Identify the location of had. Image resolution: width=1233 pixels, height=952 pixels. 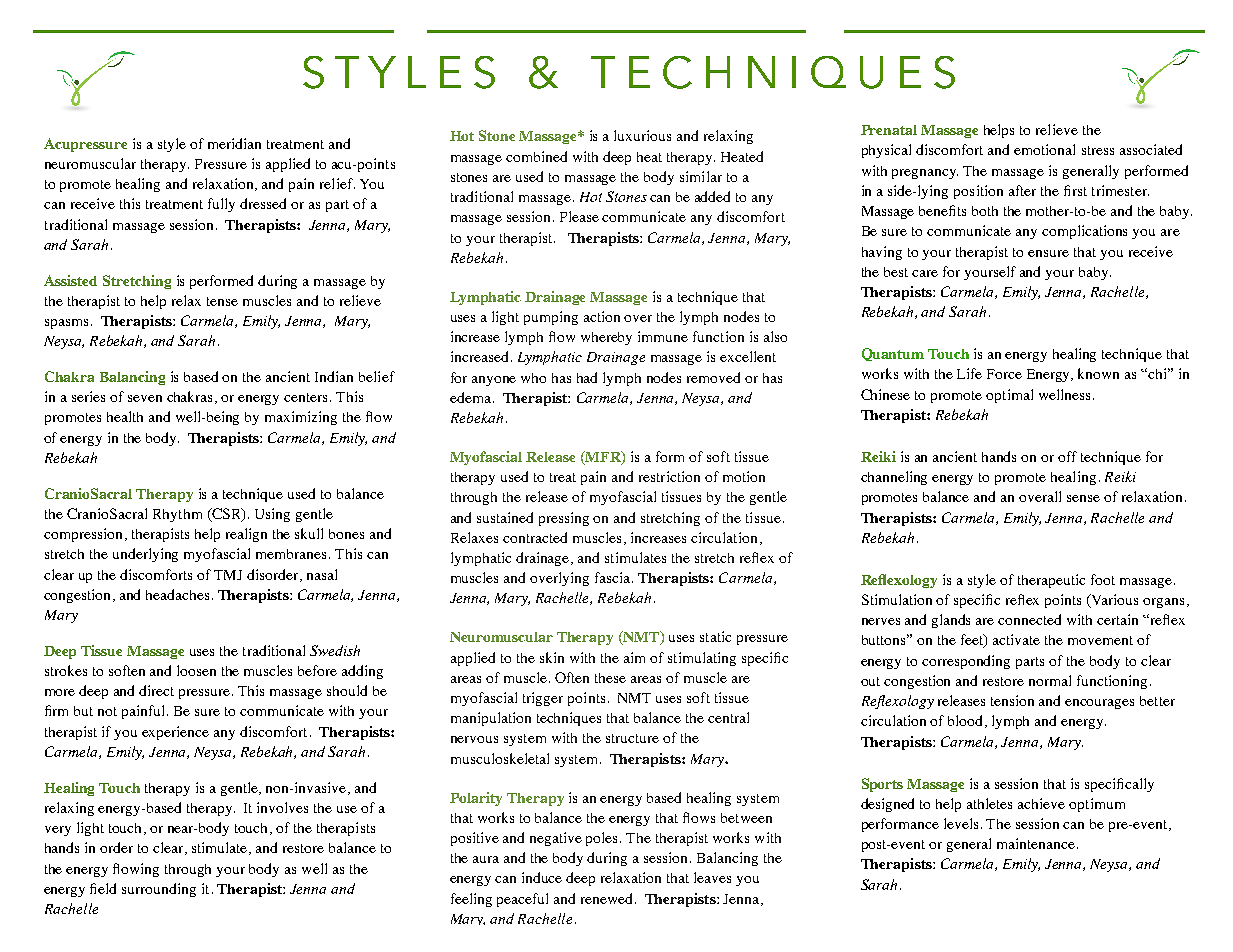
(587, 377).
